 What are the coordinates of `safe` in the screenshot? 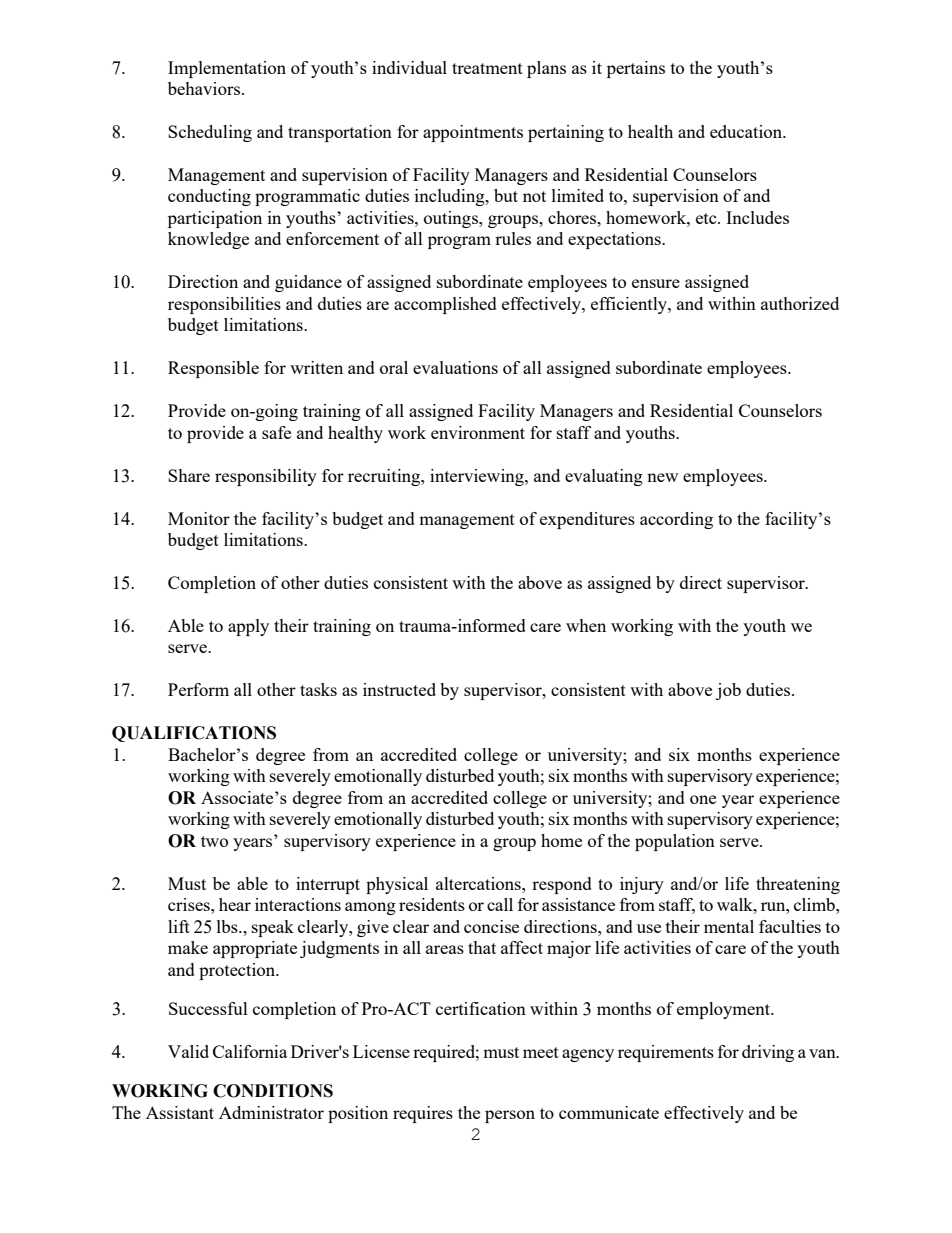 It's located at (276, 432).
